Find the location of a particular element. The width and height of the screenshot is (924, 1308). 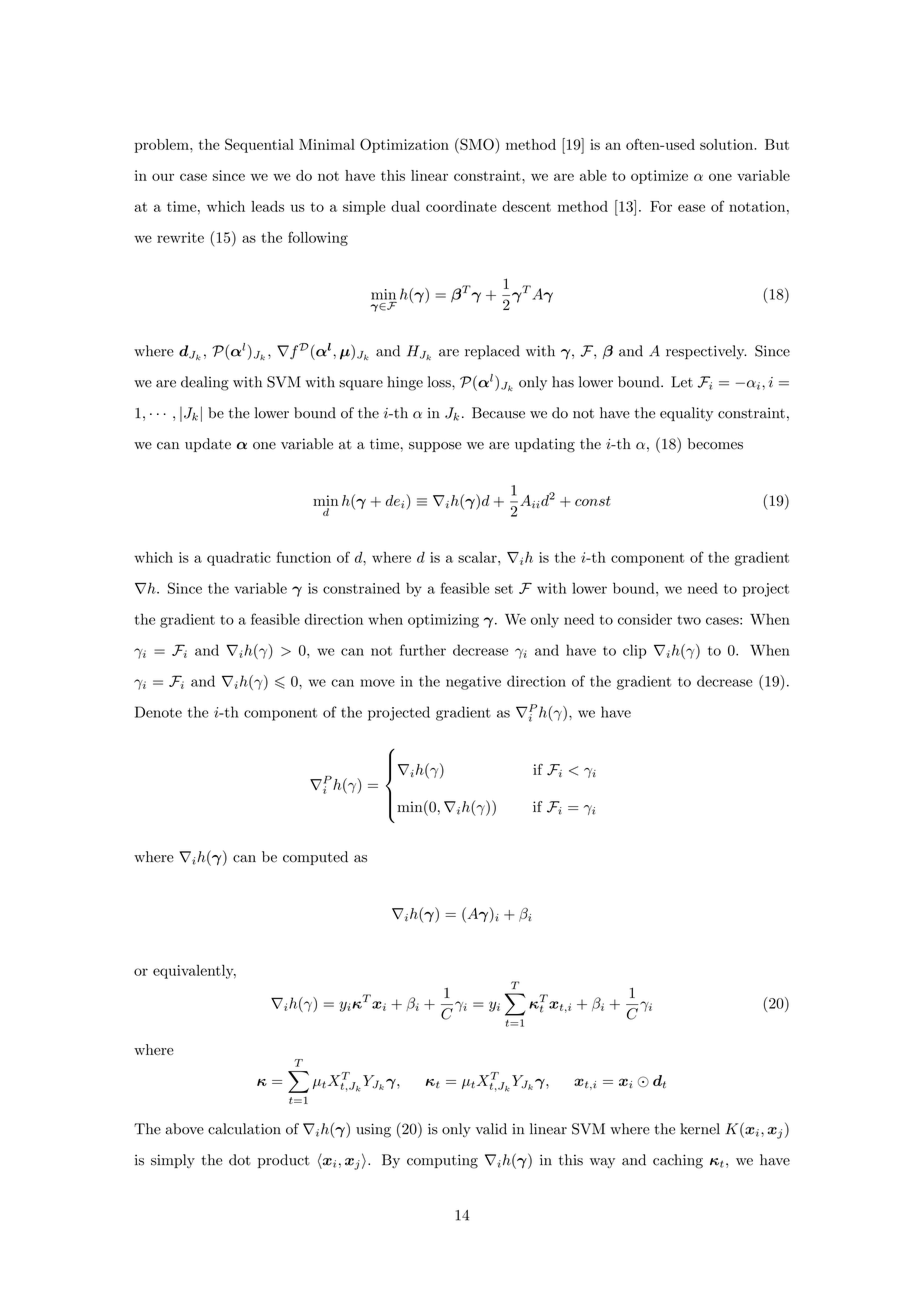

valid is located at coordinates (491, 1129).
